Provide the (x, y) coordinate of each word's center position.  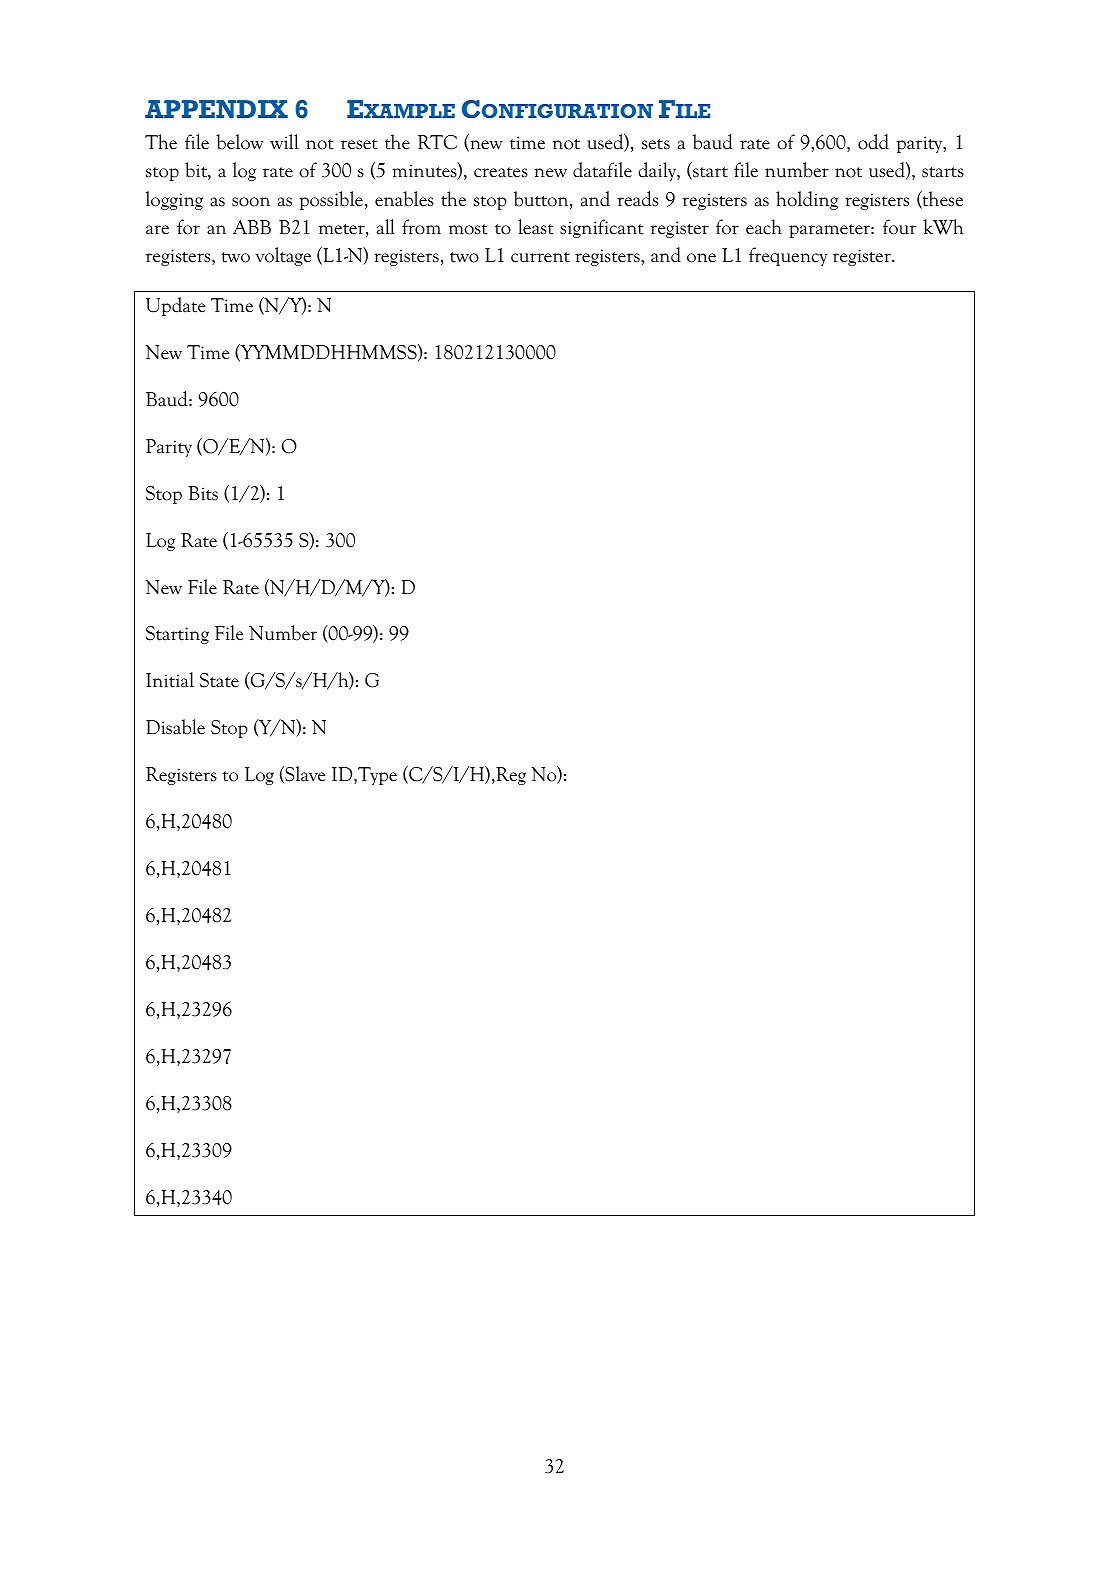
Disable (175, 727)
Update (175, 306)
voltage (283, 256)
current (540, 257)
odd (873, 142)
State (219, 680)
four (899, 227)
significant (602, 228)
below (240, 142)
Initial (170, 680)
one (701, 258)
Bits (203, 493)
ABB (252, 227)
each (764, 227)
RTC (437, 142)
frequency (788, 256)
